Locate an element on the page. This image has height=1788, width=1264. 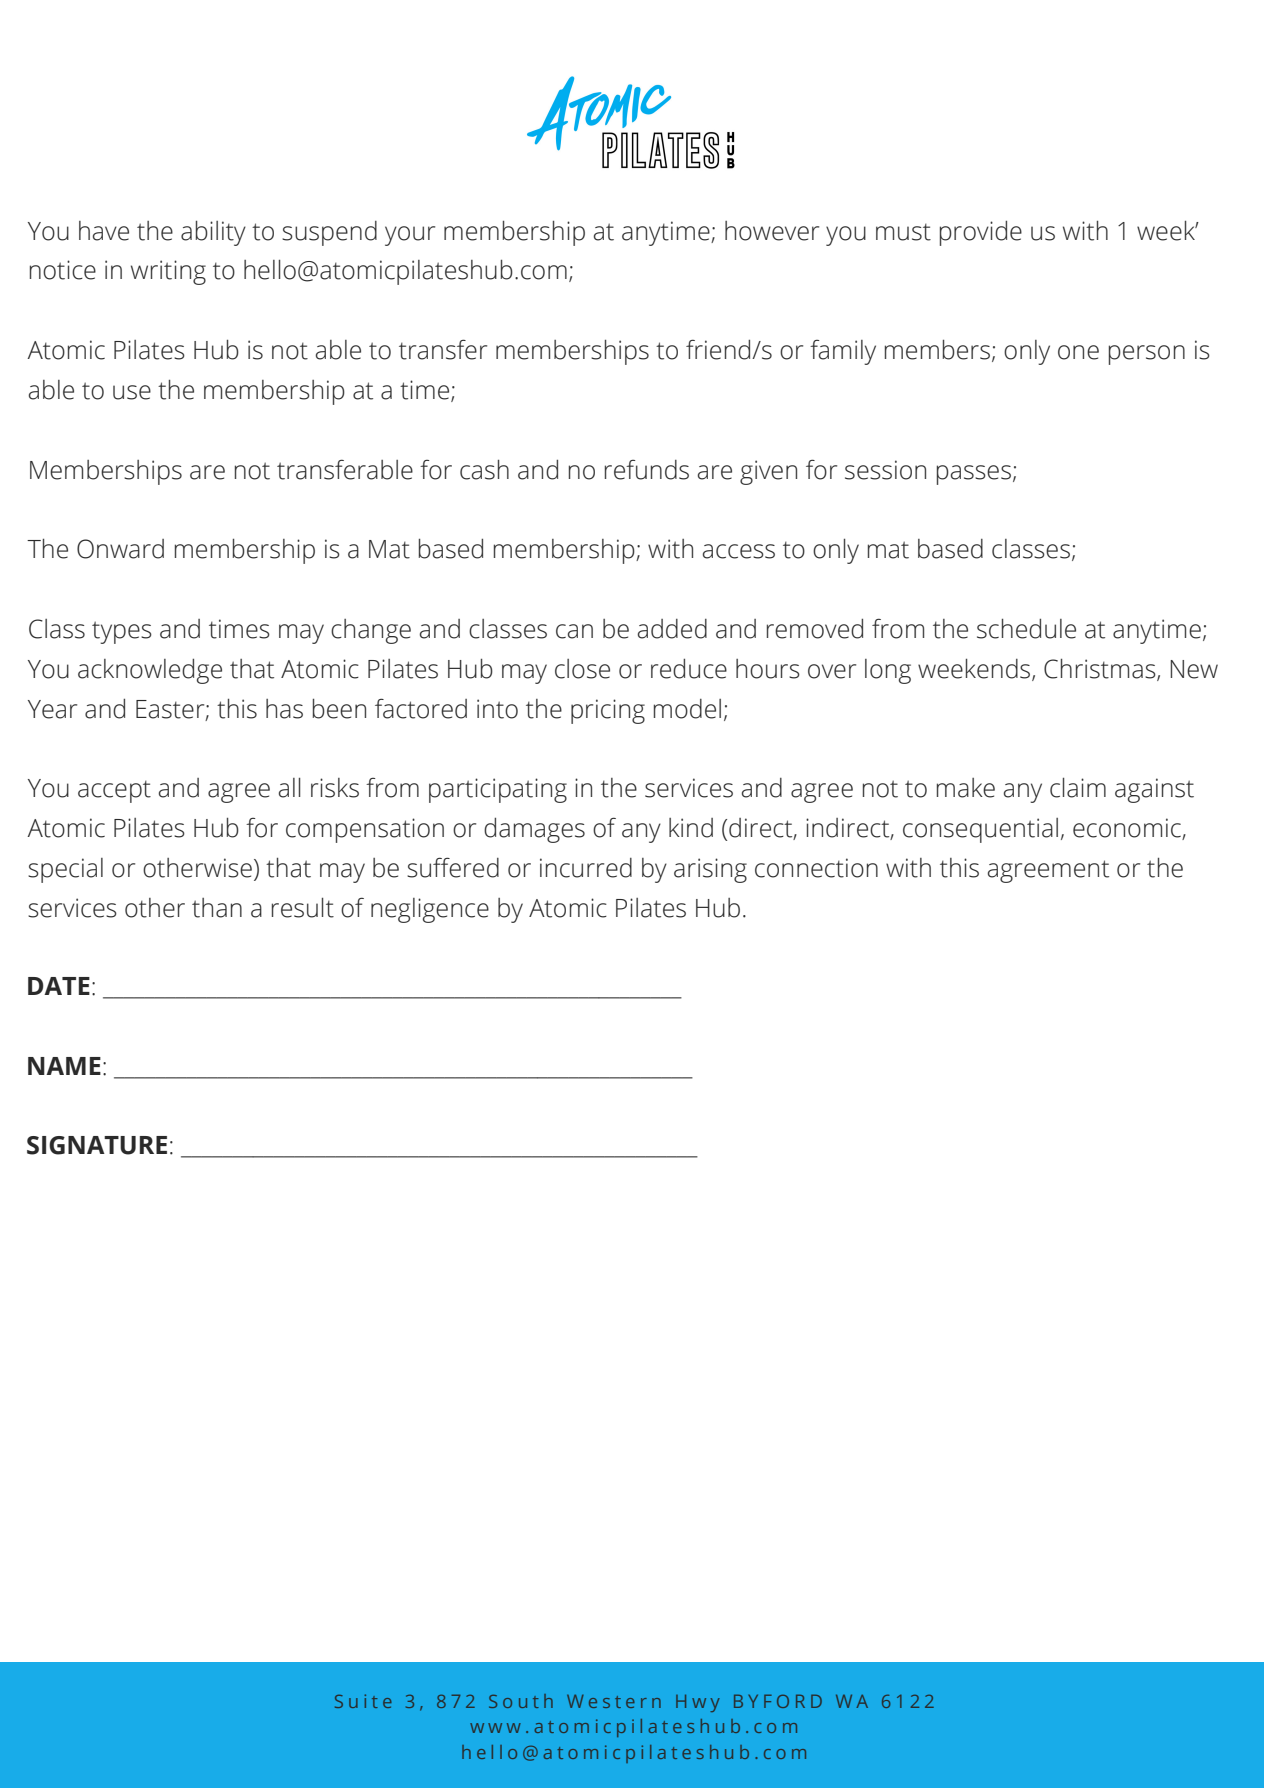
Onward is located at coordinates (120, 549).
